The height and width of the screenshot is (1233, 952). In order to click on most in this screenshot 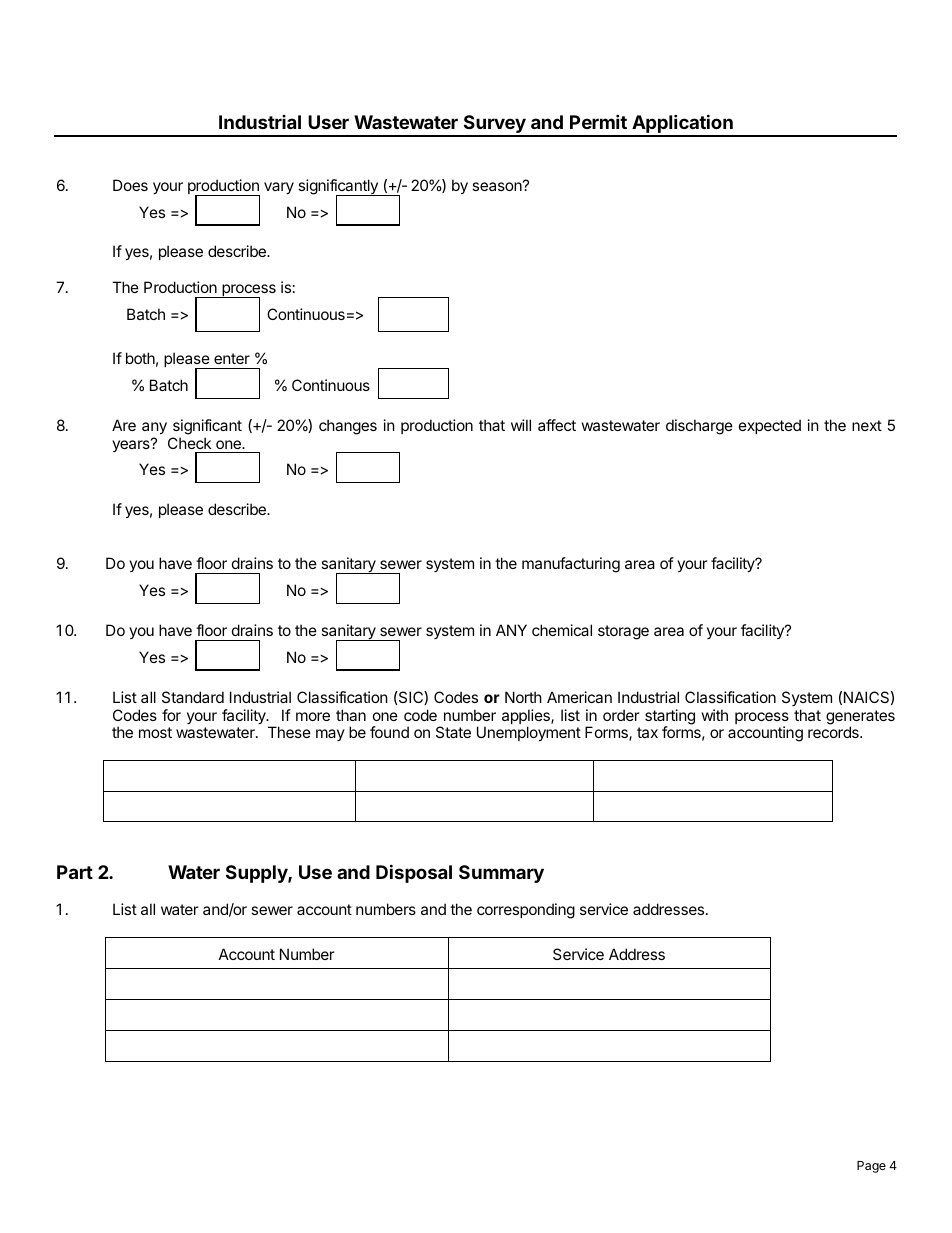, I will do `click(155, 732)`.
